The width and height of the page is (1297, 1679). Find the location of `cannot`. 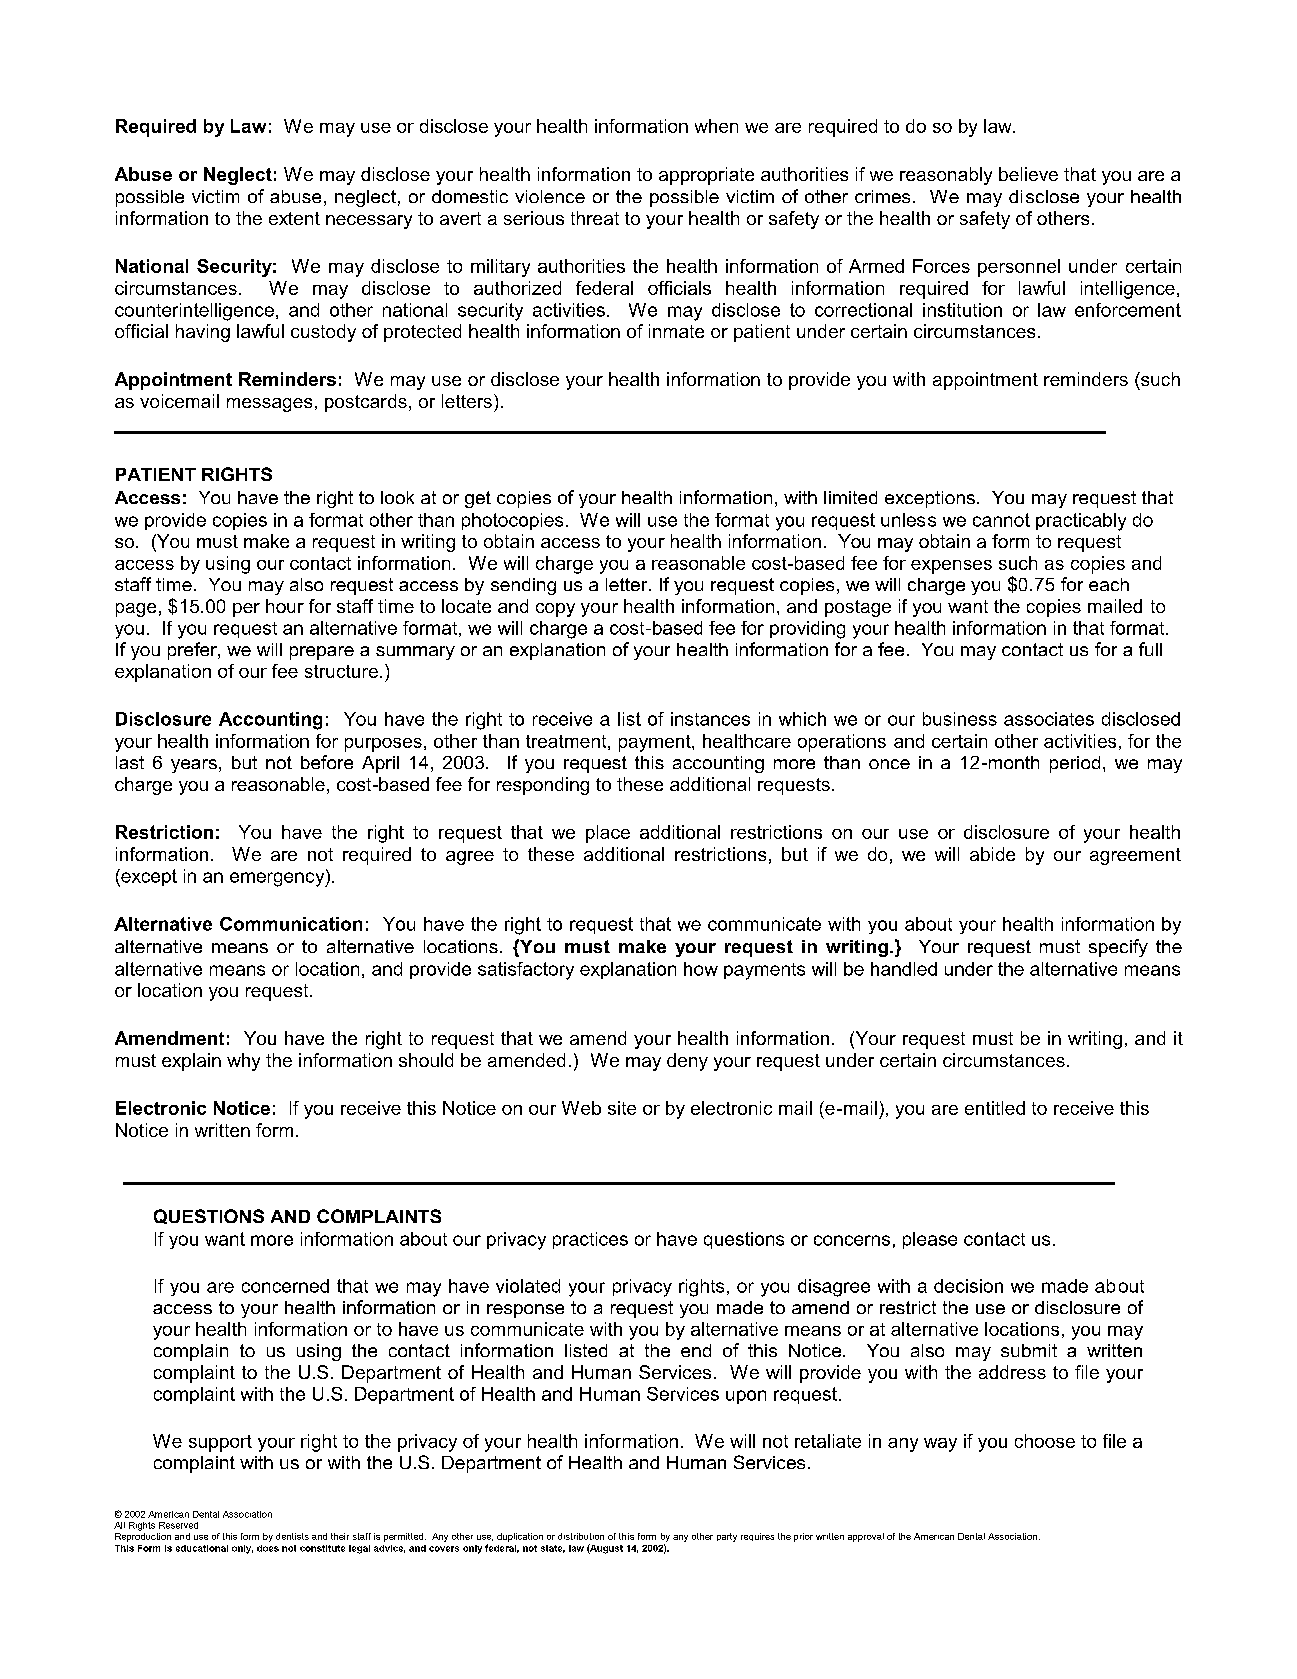

cannot is located at coordinates (1001, 520).
